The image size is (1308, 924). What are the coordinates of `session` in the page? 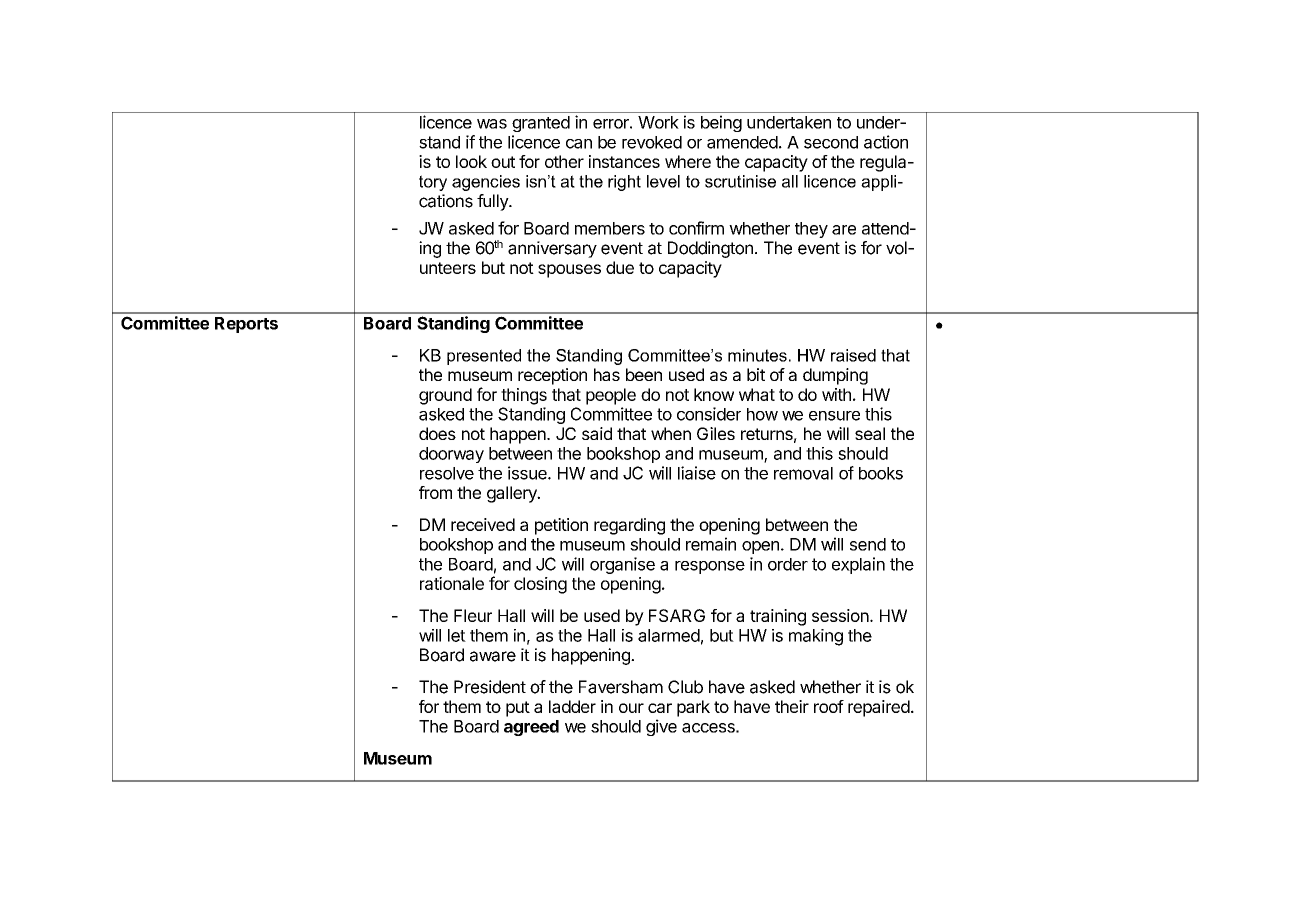 It's located at (840, 615).
